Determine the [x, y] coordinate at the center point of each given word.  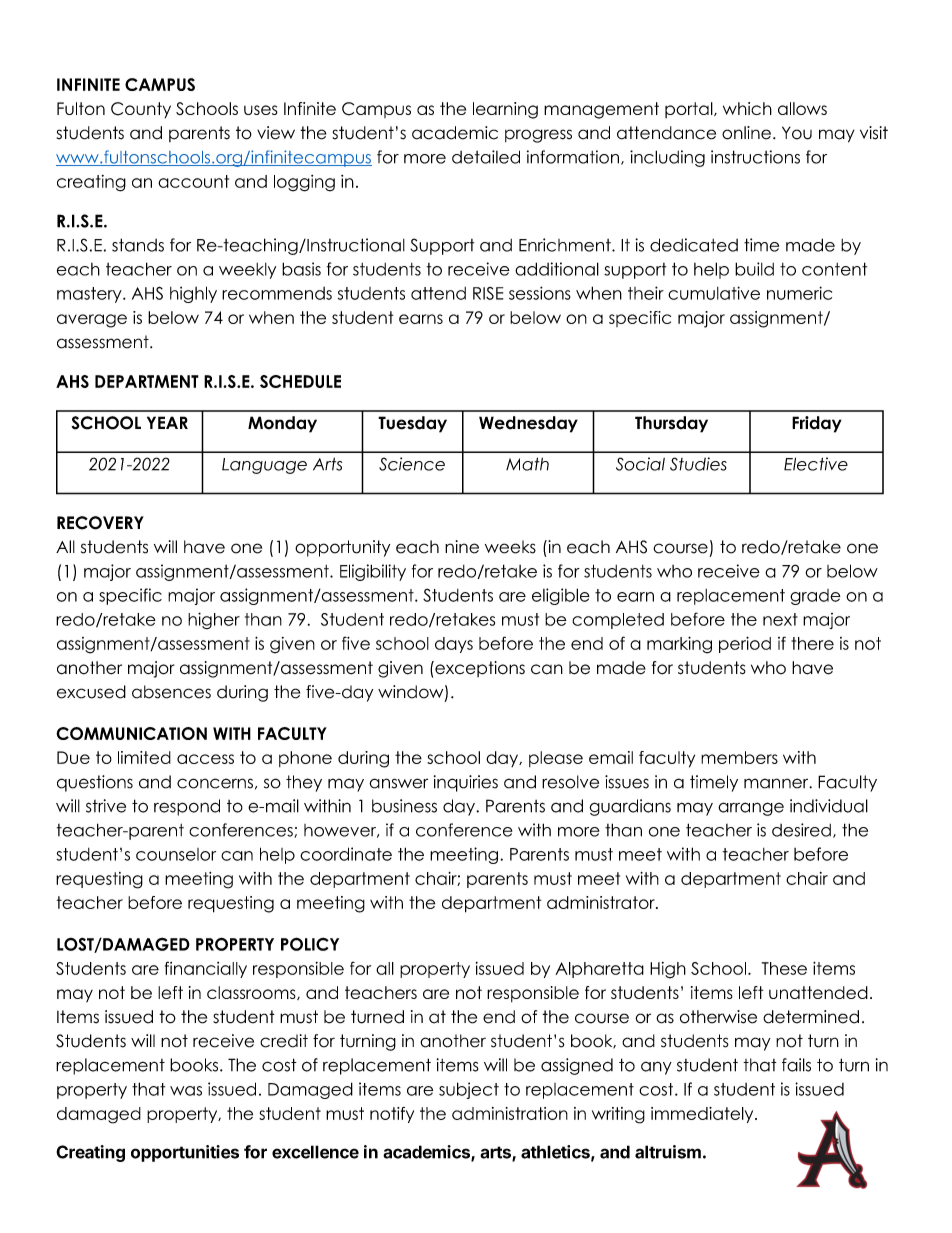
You [797, 133]
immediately [703, 1115]
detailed [486, 157]
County [141, 110]
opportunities [185, 1153]
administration [510, 1113]
